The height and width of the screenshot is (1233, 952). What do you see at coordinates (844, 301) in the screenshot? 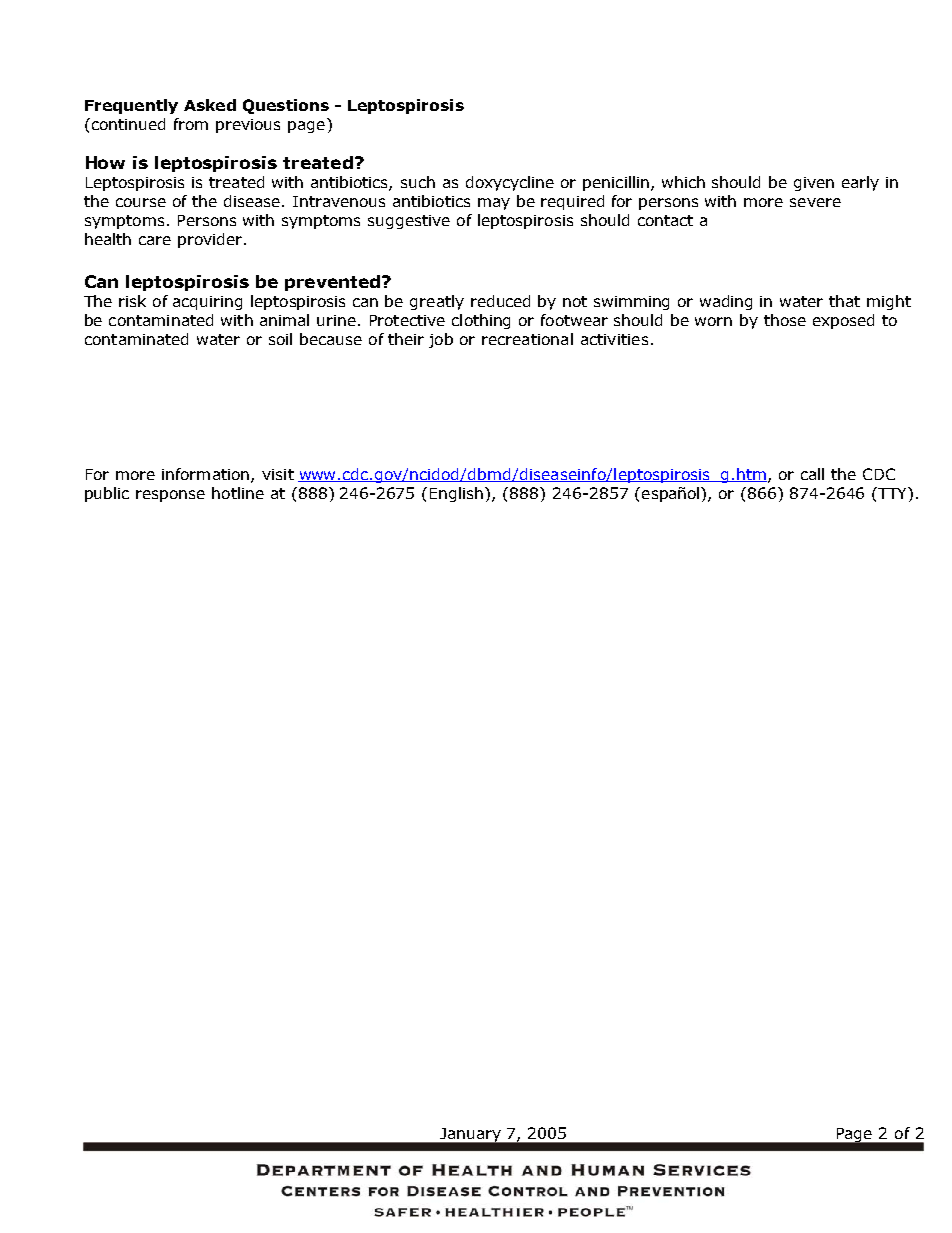
I see `that` at bounding box center [844, 301].
